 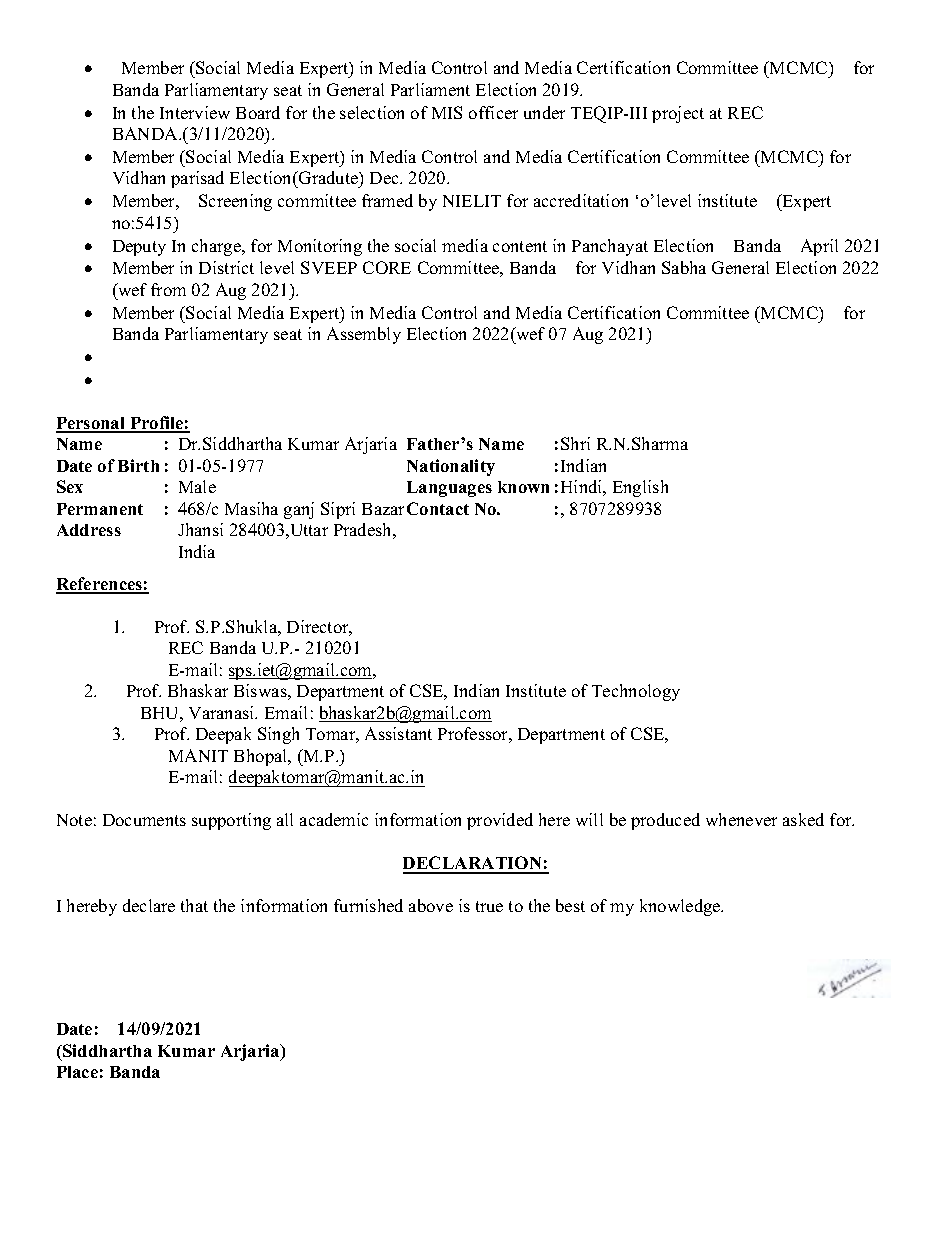 I want to click on whenever, so click(x=741, y=819).
